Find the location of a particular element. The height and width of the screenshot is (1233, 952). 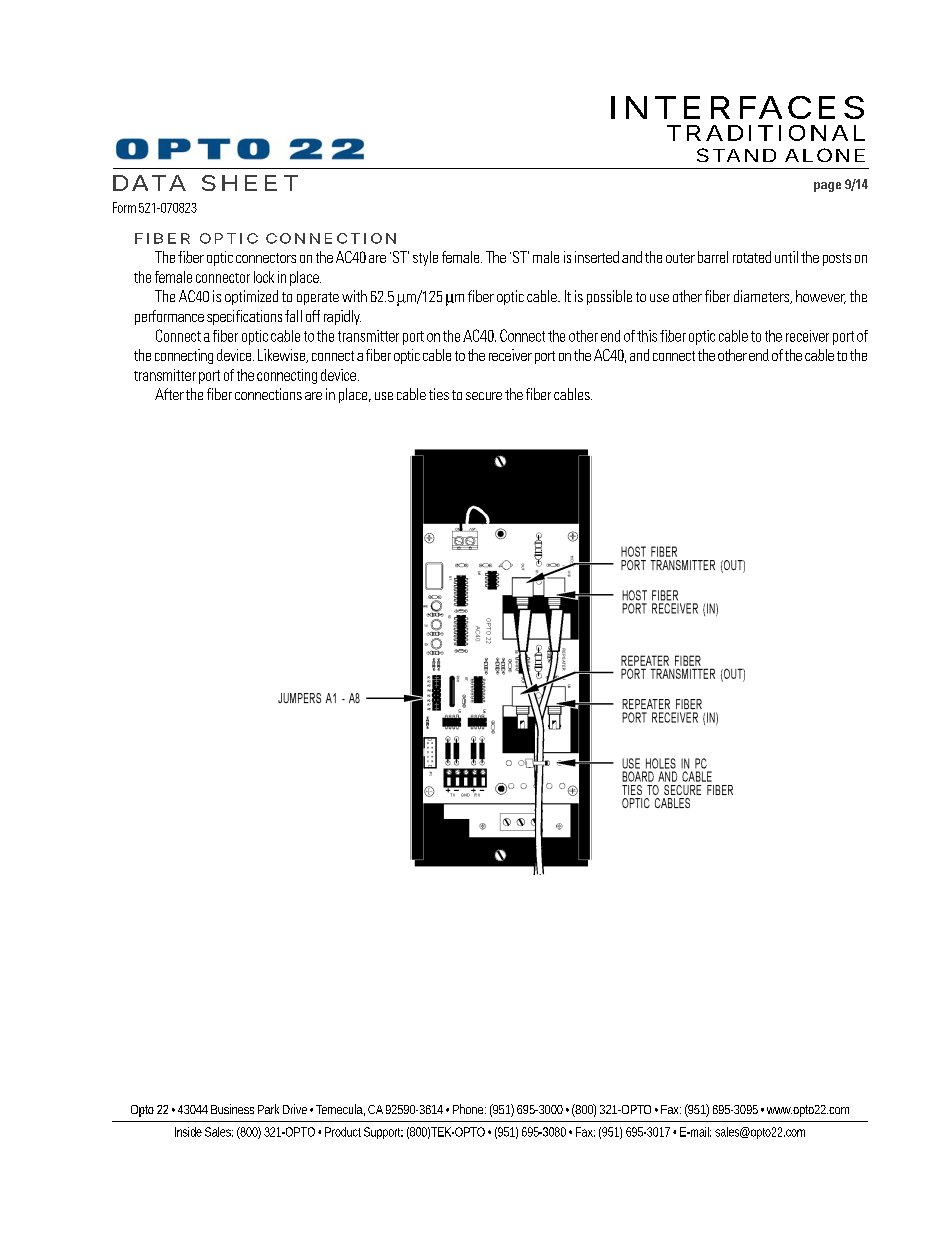

rotated is located at coordinates (752, 257).
